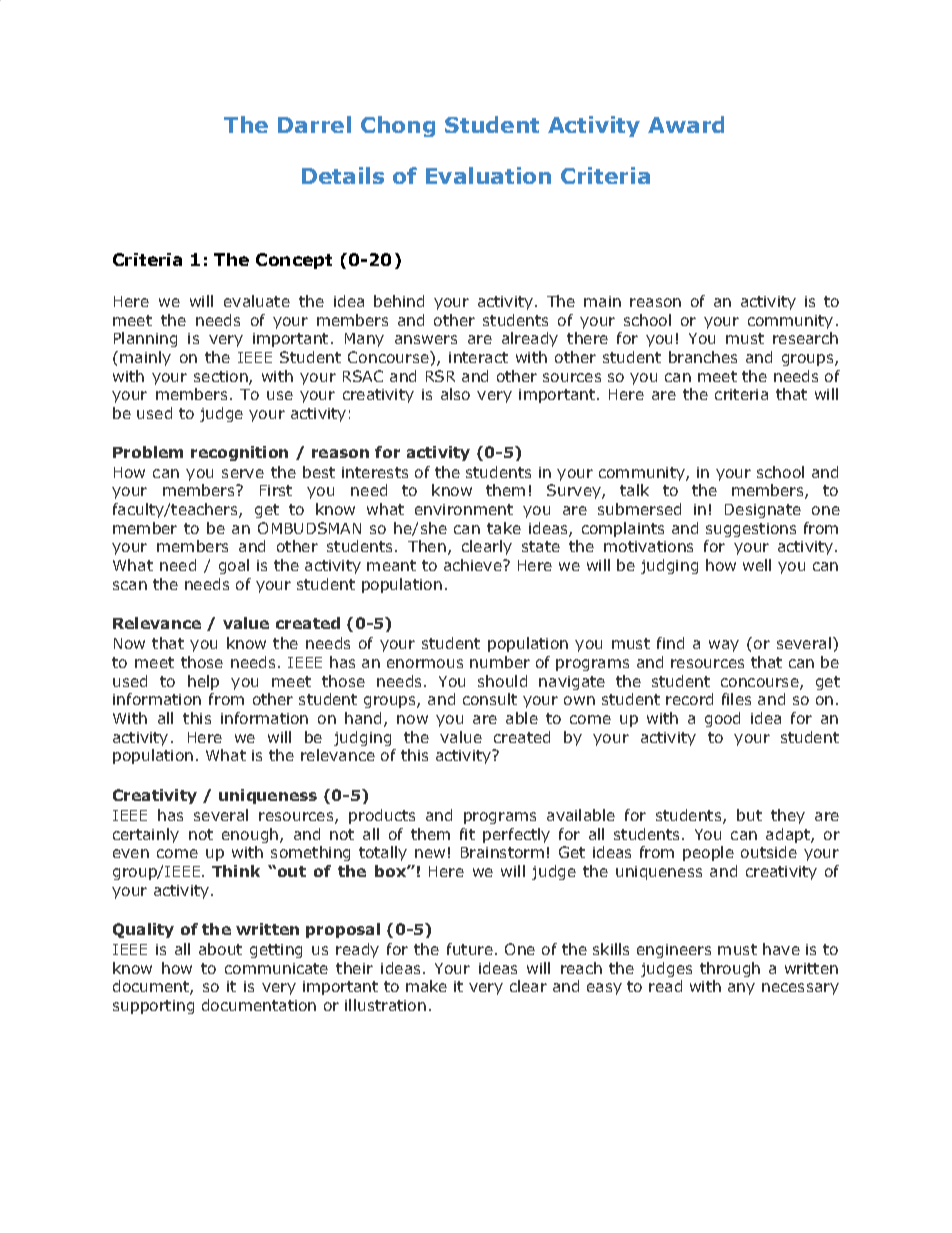 This screenshot has width=952, height=1233. I want to click on Award, so click(686, 124).
